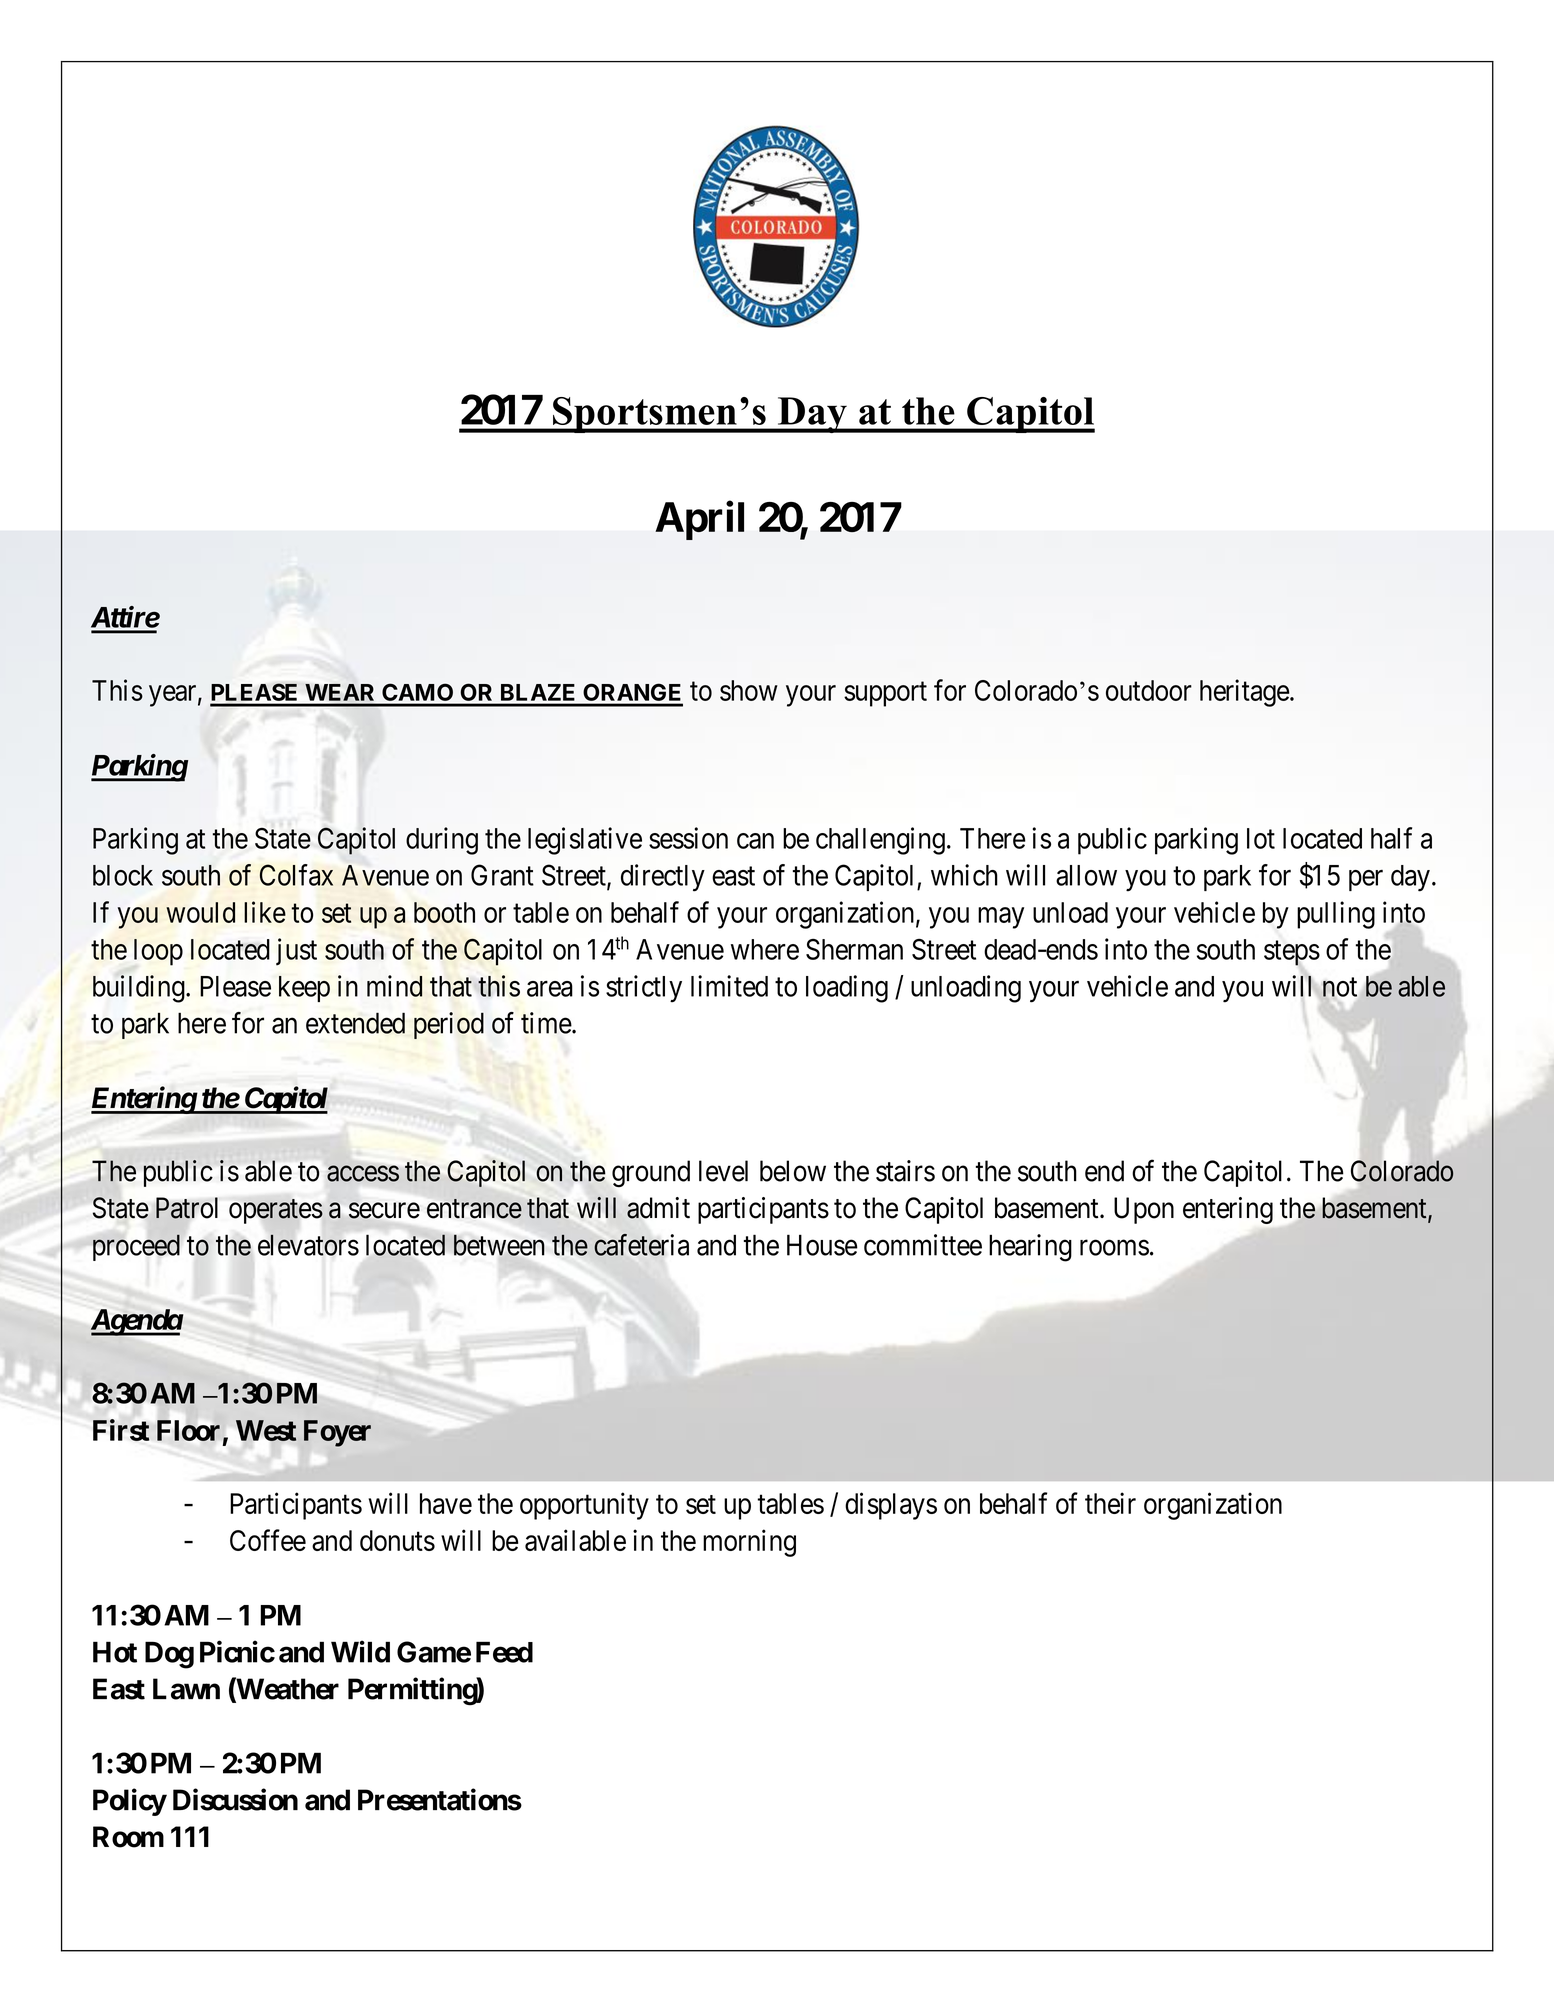 This image has height=2012, width=1554. Describe the element at coordinates (235, 1799) in the image. I see `Discussion` at that location.
